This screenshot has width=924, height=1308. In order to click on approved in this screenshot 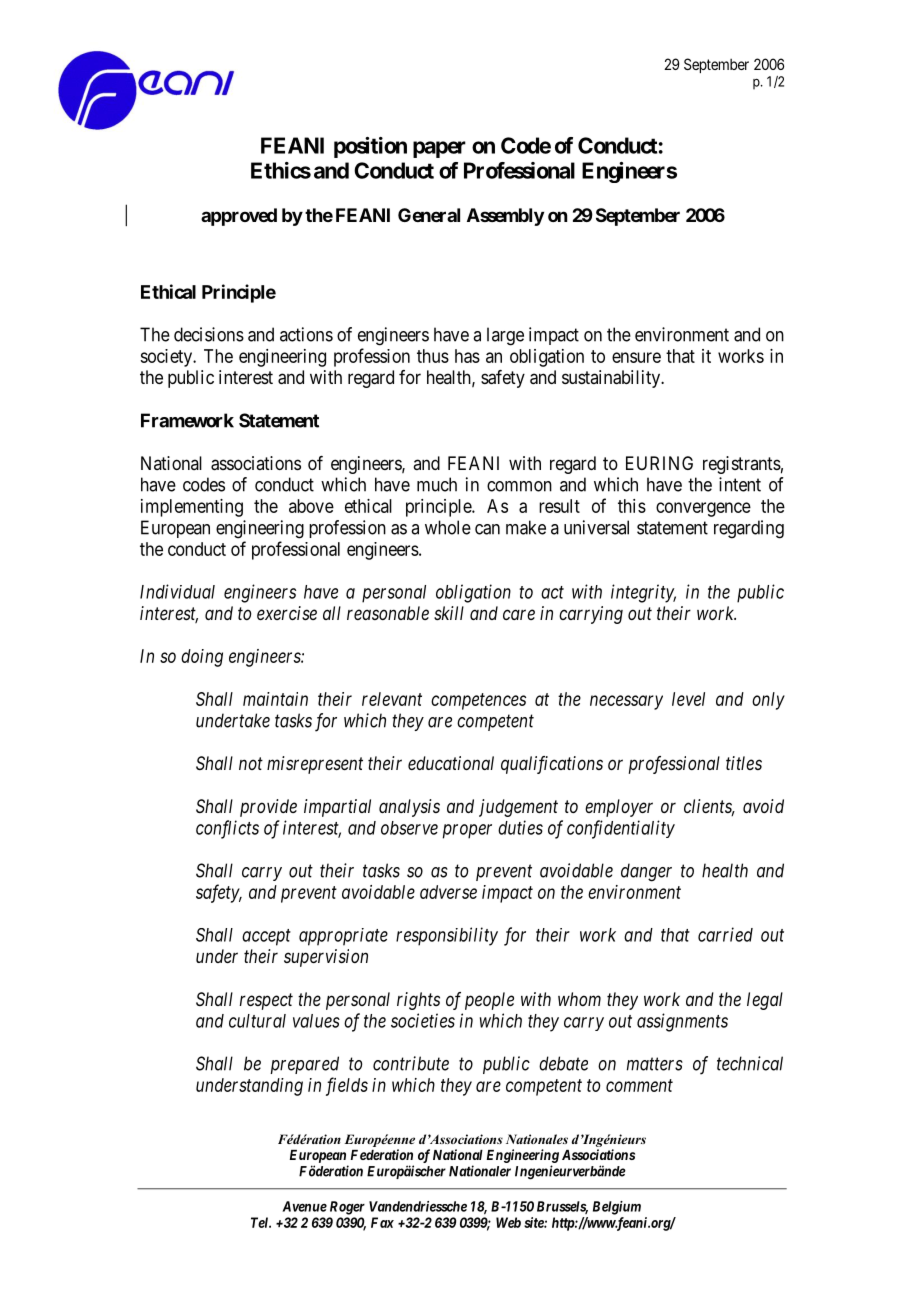, I will do `click(239, 217)`.
